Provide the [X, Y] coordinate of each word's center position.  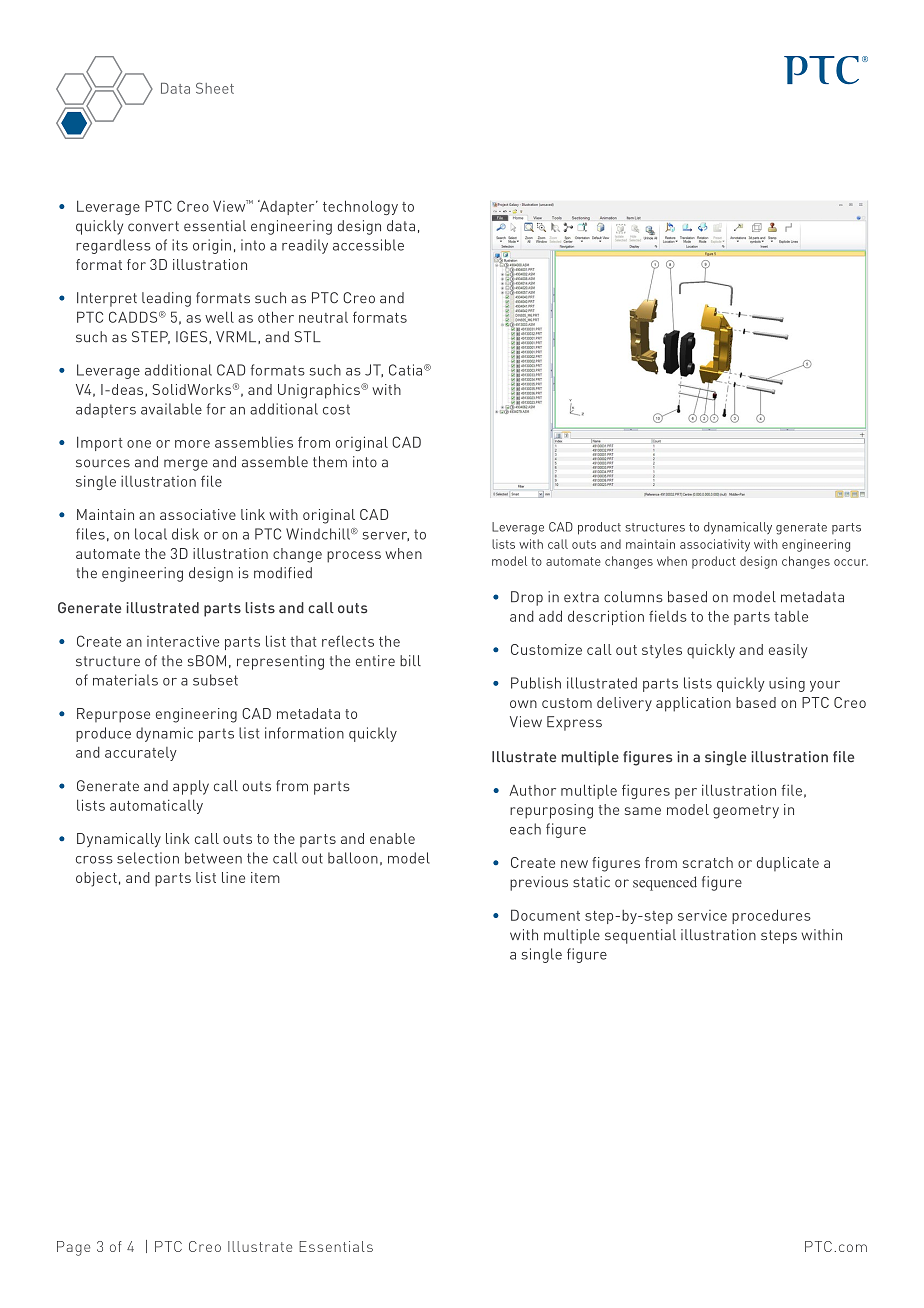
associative [198, 514]
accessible [368, 245]
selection [148, 858]
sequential [640, 936]
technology [360, 207]
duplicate [788, 864]
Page [73, 1248]
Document [545, 915]
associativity [715, 545]
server [386, 536]
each [525, 829]
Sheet [215, 88]
